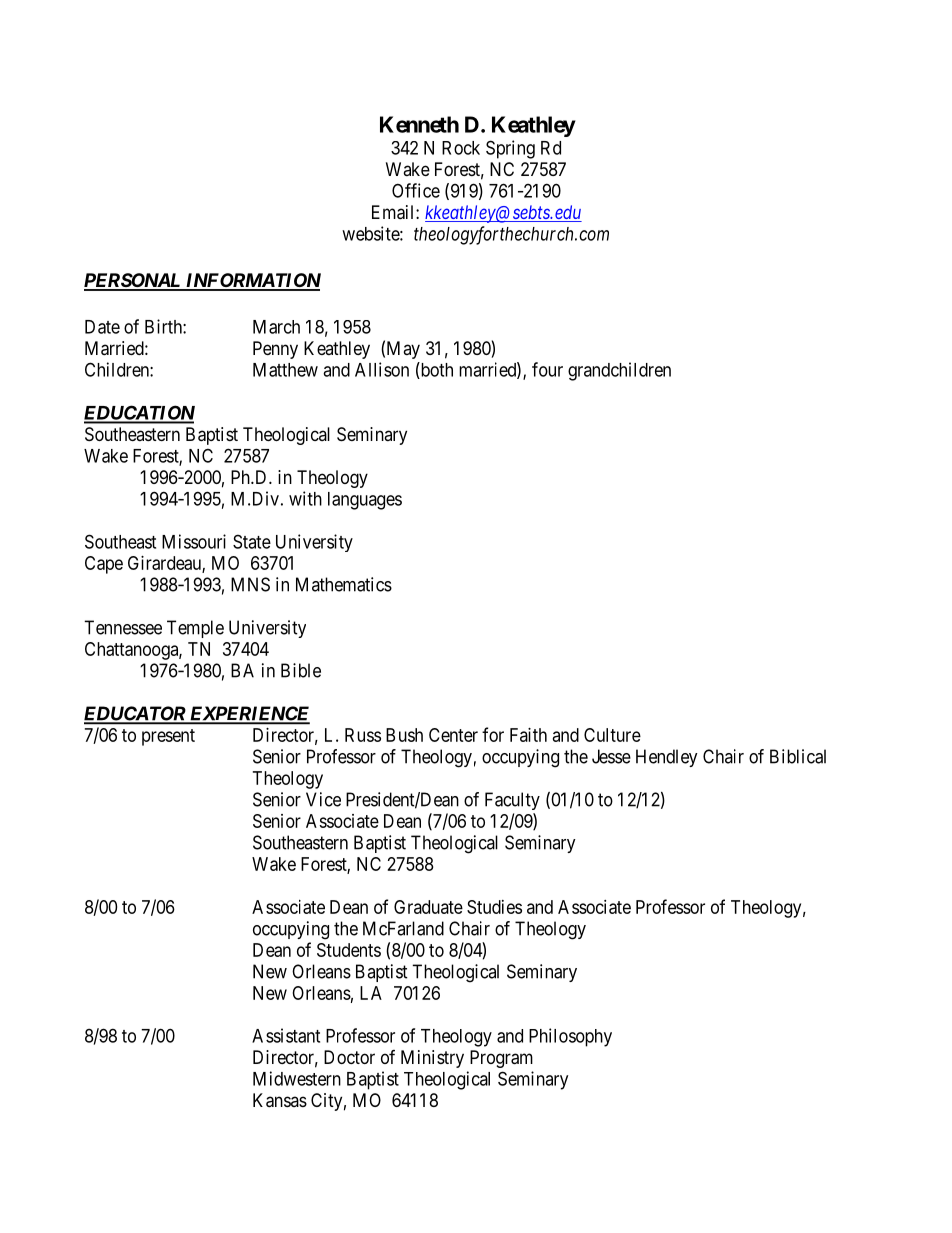  I want to click on Kansas, so click(280, 1100).
